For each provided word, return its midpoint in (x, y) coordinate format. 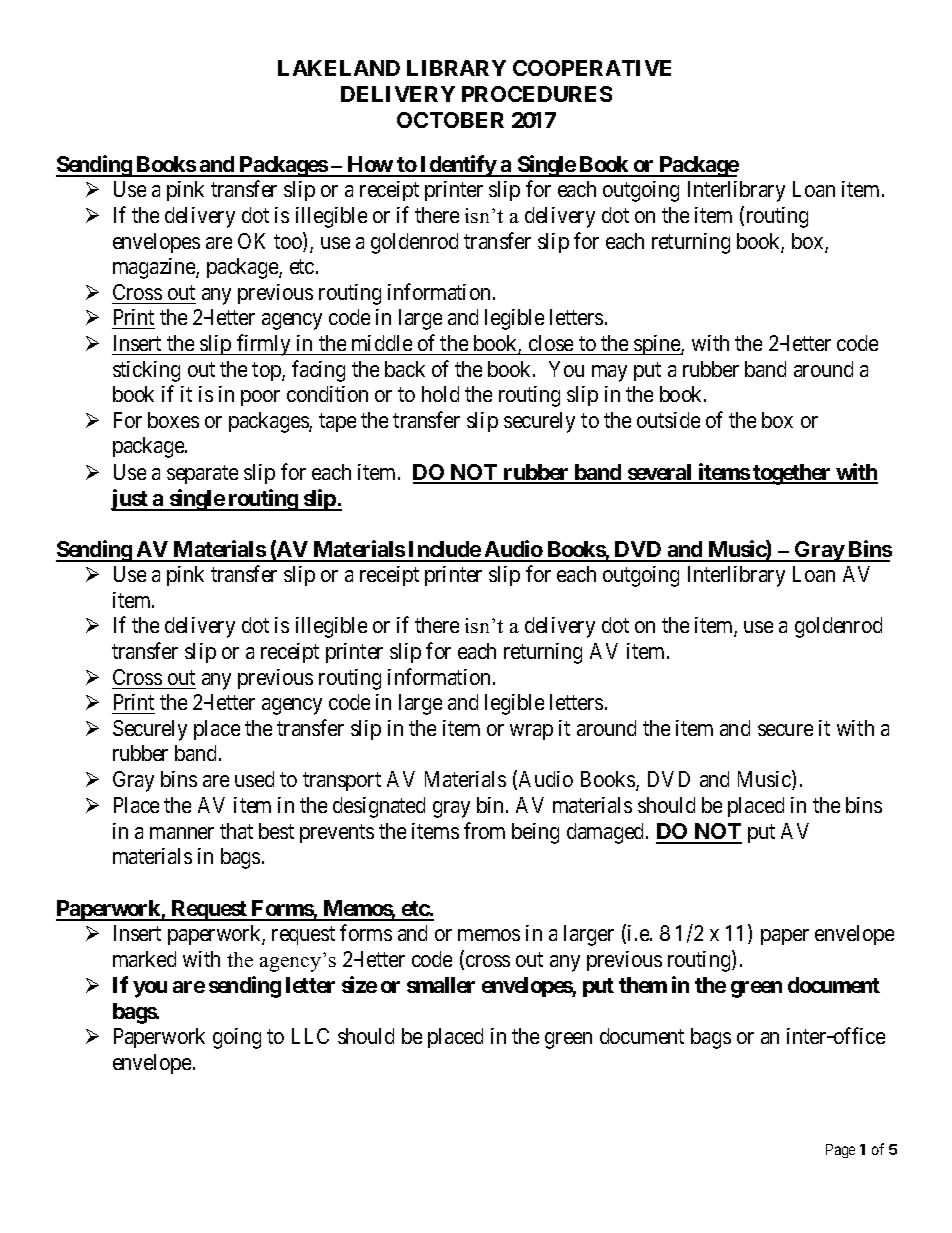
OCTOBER (450, 120)
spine (657, 345)
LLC (310, 1036)
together (792, 474)
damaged (607, 833)
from (484, 830)
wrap (531, 732)
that (236, 831)
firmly (264, 345)
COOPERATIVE (592, 68)
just (130, 500)
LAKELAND (339, 68)
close (551, 343)
